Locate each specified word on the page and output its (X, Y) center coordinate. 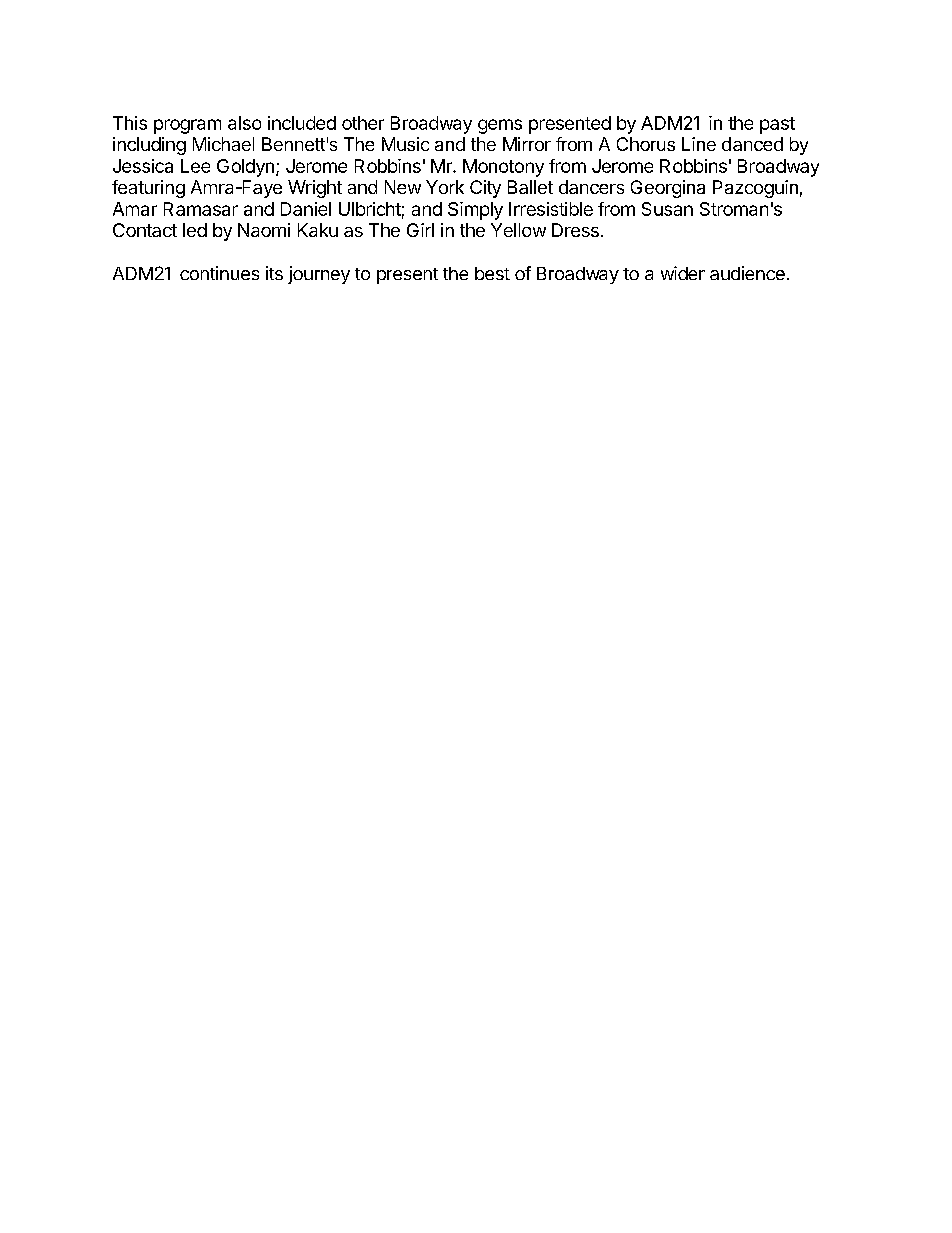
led (195, 230)
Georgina (668, 189)
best (492, 273)
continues (219, 273)
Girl (420, 230)
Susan (667, 209)
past (777, 125)
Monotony (503, 168)
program (187, 126)
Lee (195, 166)
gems (500, 126)
